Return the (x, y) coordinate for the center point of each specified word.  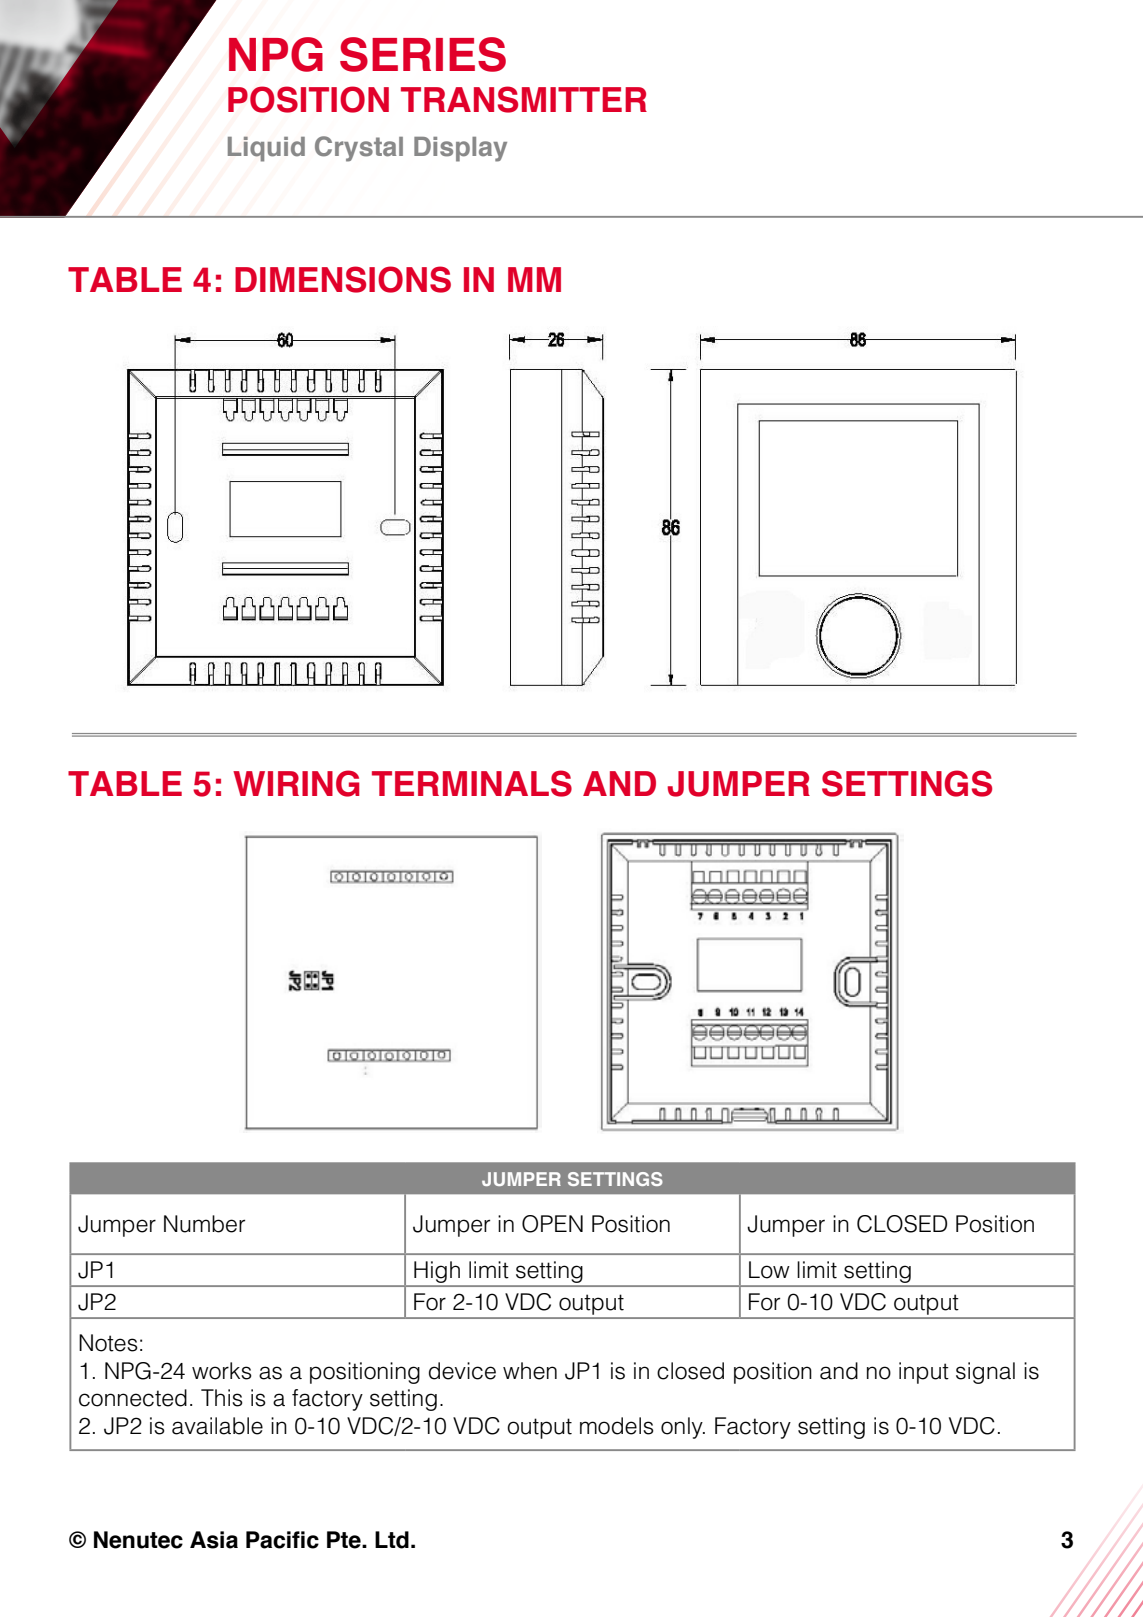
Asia (214, 1540)
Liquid (266, 149)
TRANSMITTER (524, 99)
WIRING (296, 783)
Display (460, 149)
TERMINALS (472, 783)
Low (769, 1270)
